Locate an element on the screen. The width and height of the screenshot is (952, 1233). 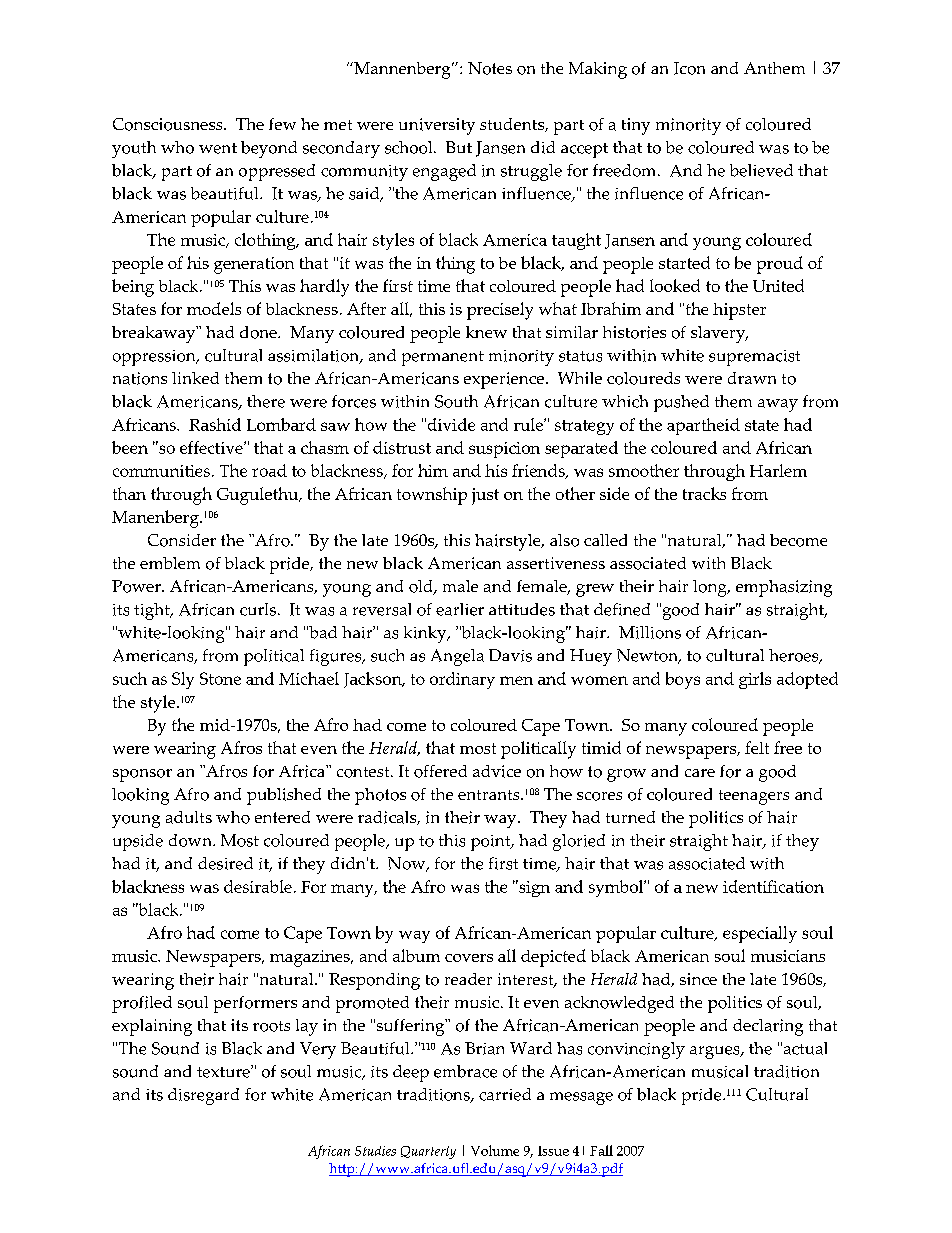
models is located at coordinates (214, 308).
